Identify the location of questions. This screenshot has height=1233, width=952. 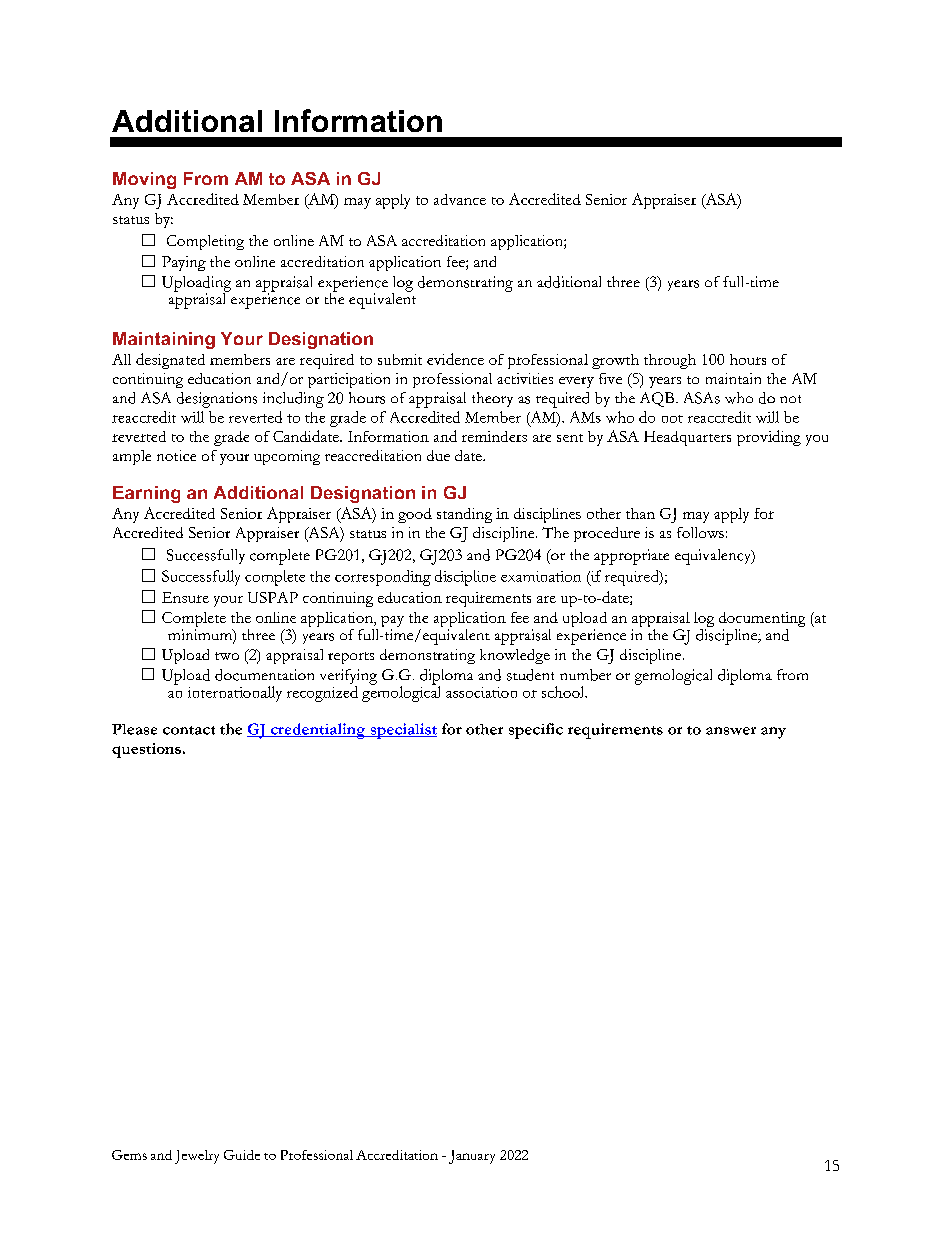
(146, 750).
